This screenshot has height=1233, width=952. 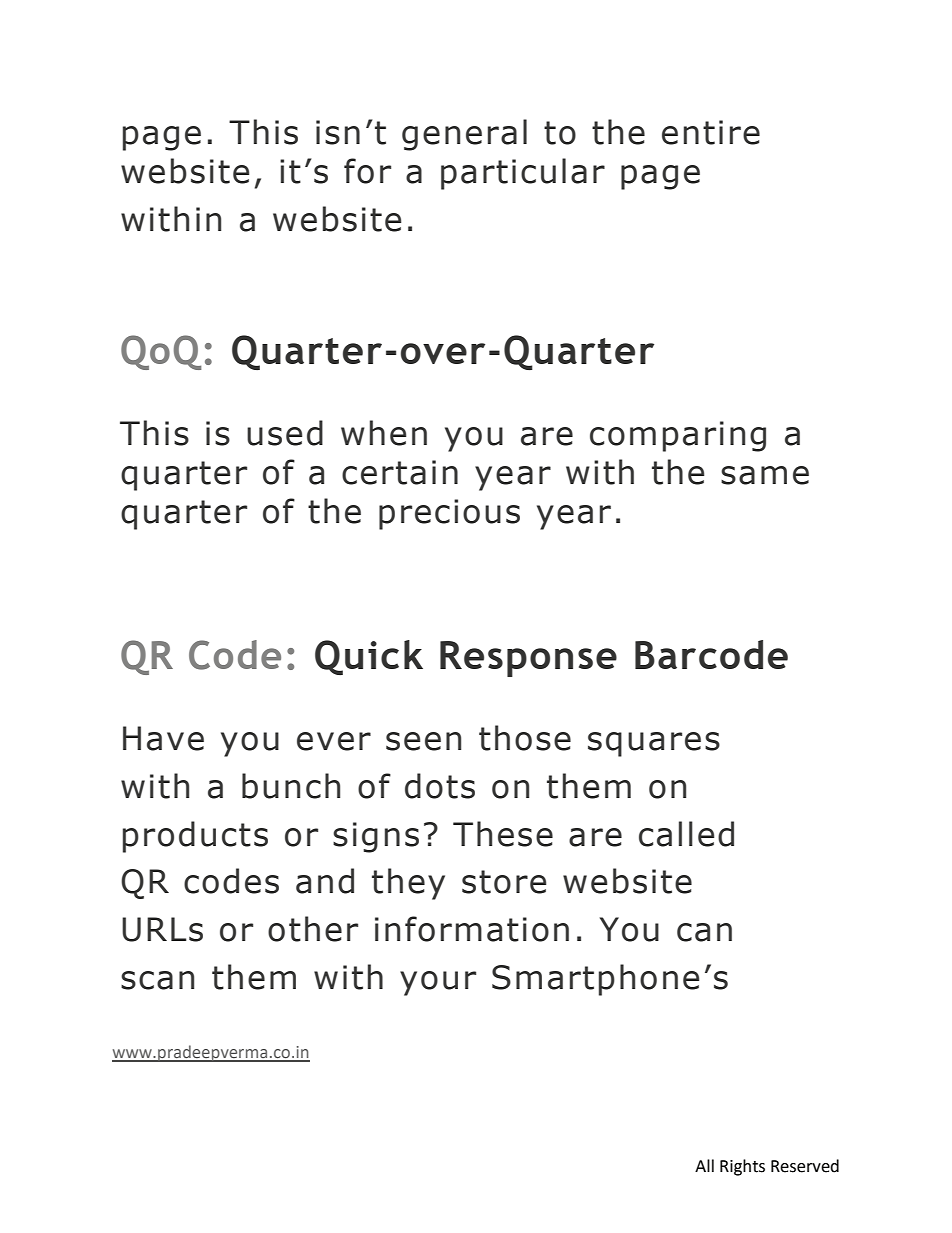 What do you see at coordinates (528, 659) in the screenshot?
I see `Response` at bounding box center [528, 659].
